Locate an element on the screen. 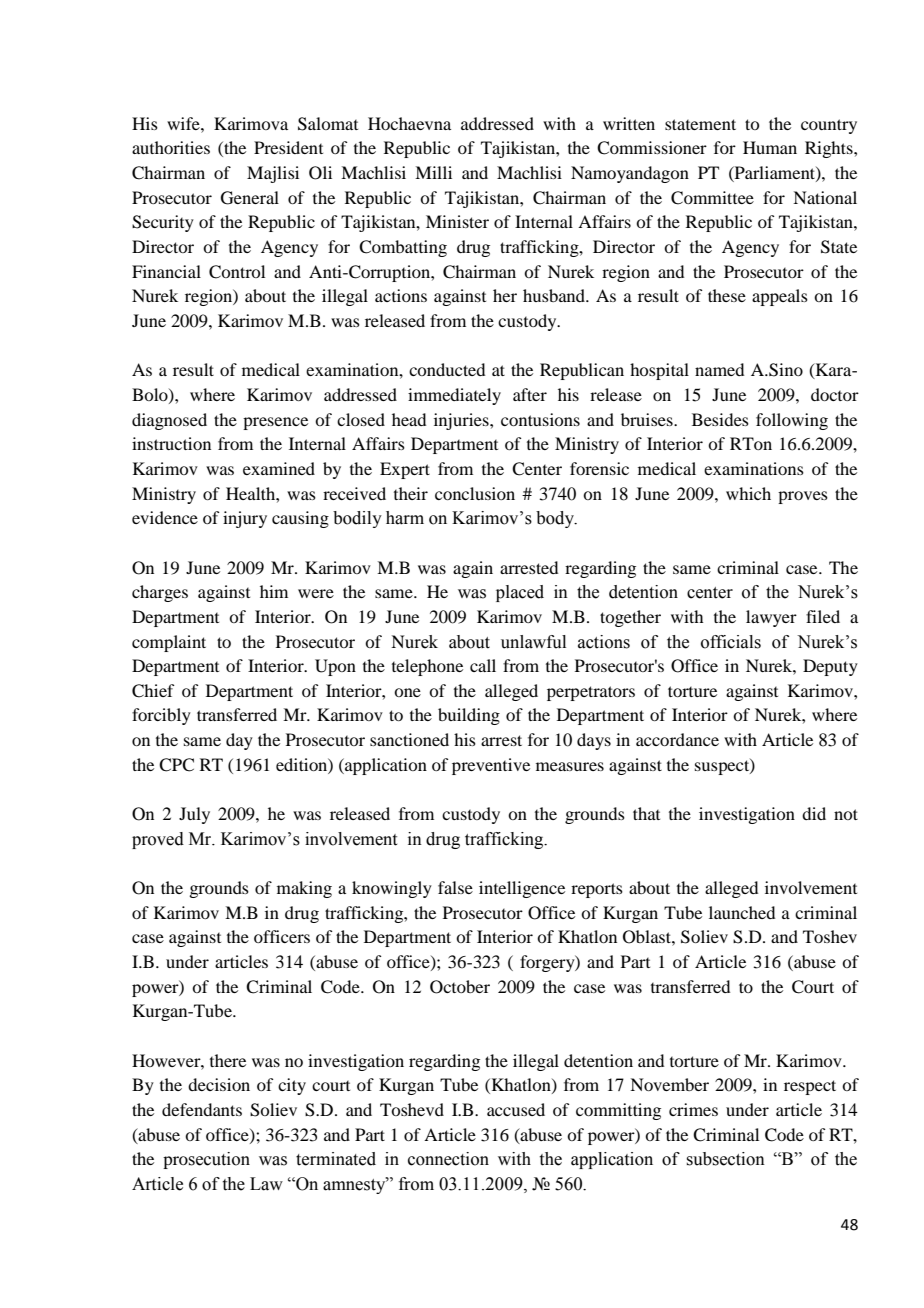 The width and height of the screenshot is (924, 1308). presence is located at coordinates (275, 423).
